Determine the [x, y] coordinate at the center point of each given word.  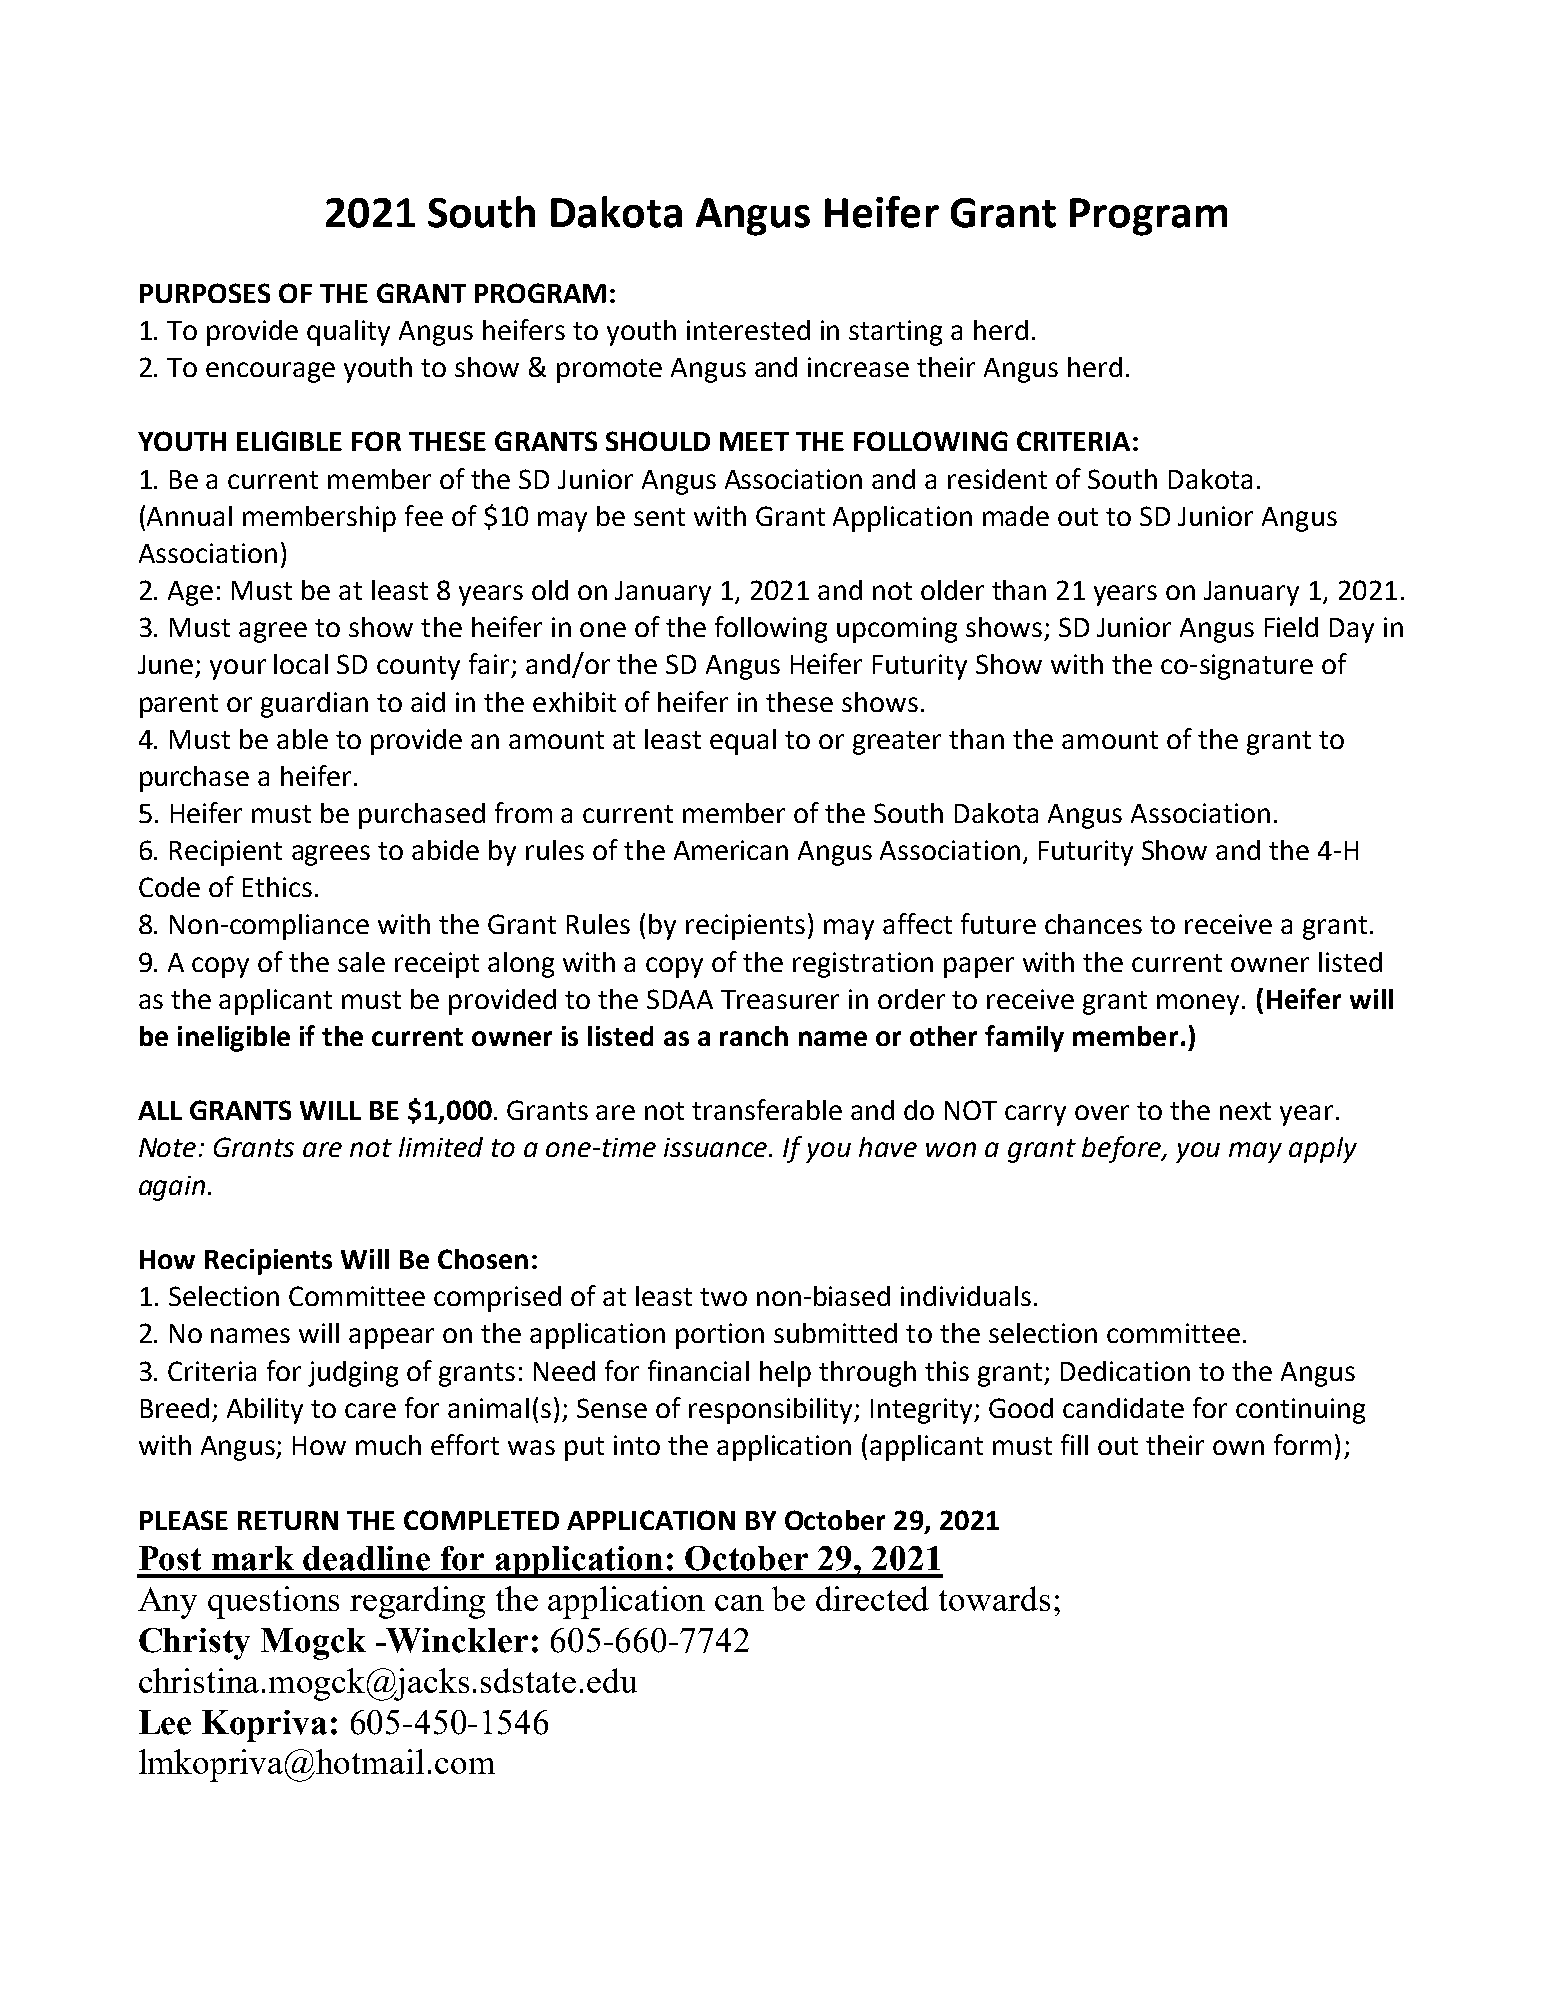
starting [895, 333]
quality [348, 333]
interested [748, 330]
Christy [194, 1644]
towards [994, 1598]
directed [872, 1598]
